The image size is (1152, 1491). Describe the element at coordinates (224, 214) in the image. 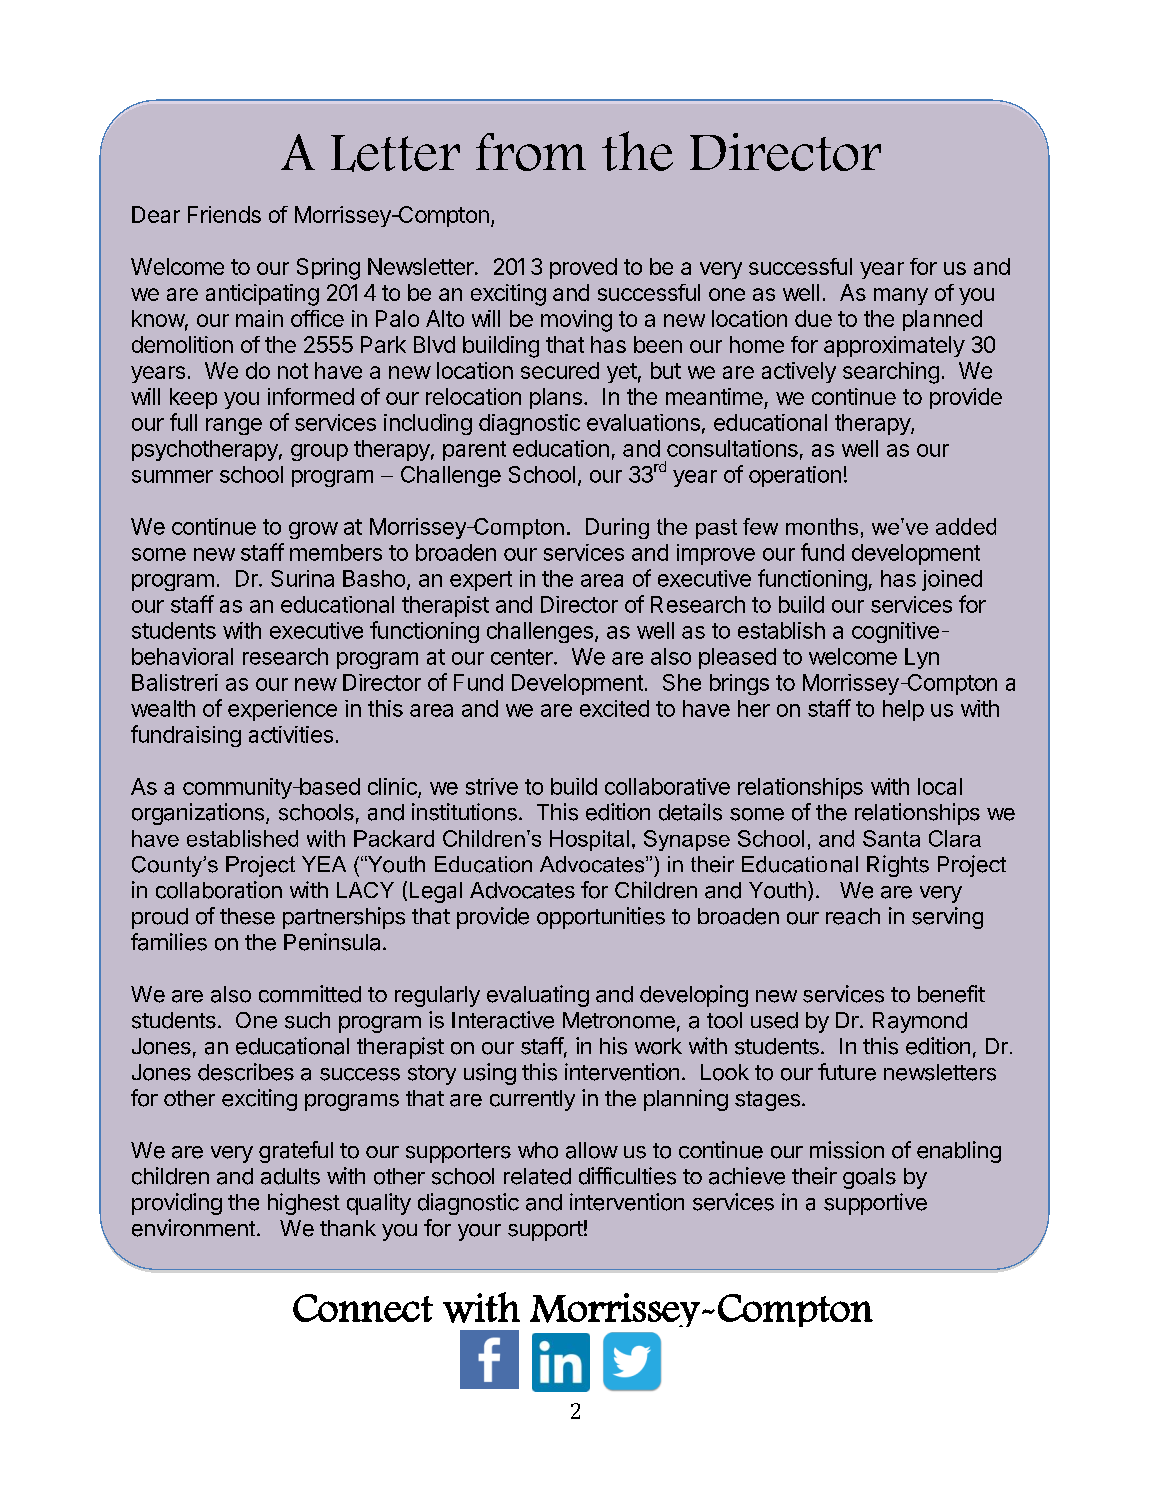

I see `Friends` at that location.
